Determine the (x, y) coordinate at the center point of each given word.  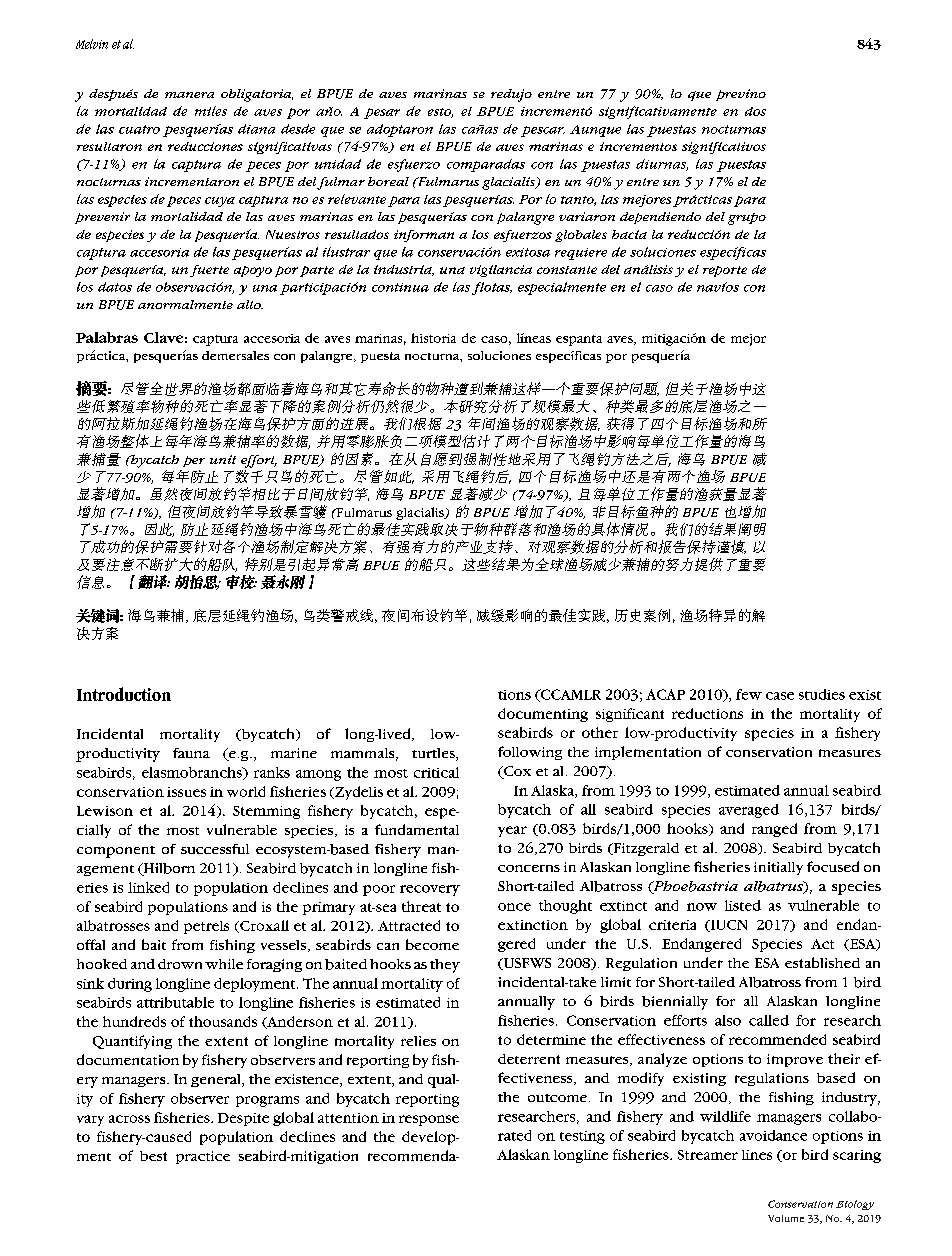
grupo (747, 219)
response (429, 1120)
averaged (749, 811)
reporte (725, 271)
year (512, 831)
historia (433, 338)
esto (440, 113)
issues (186, 792)
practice (203, 1157)
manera (189, 95)
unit (223, 459)
